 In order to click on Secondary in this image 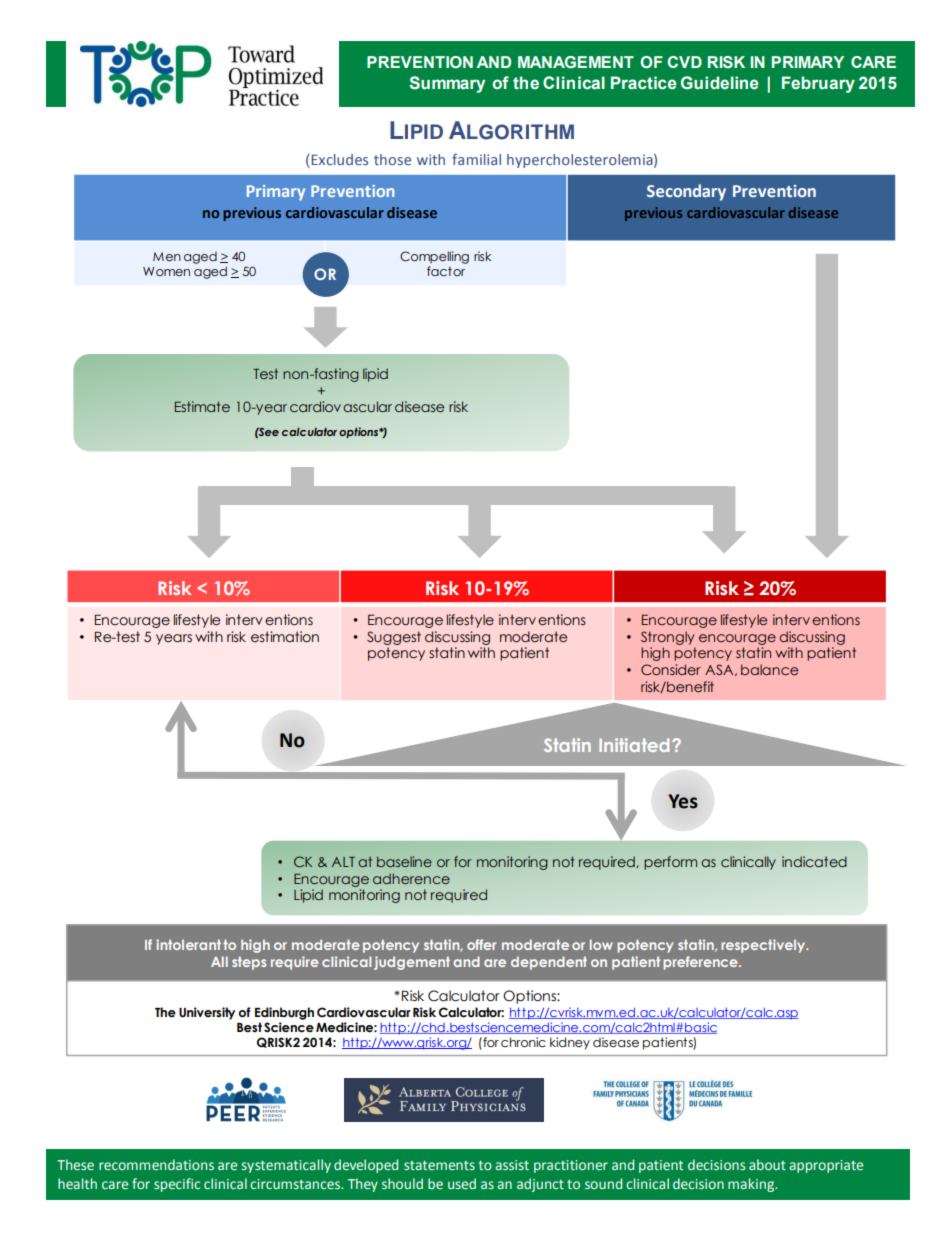, I will do `click(686, 192)`.
